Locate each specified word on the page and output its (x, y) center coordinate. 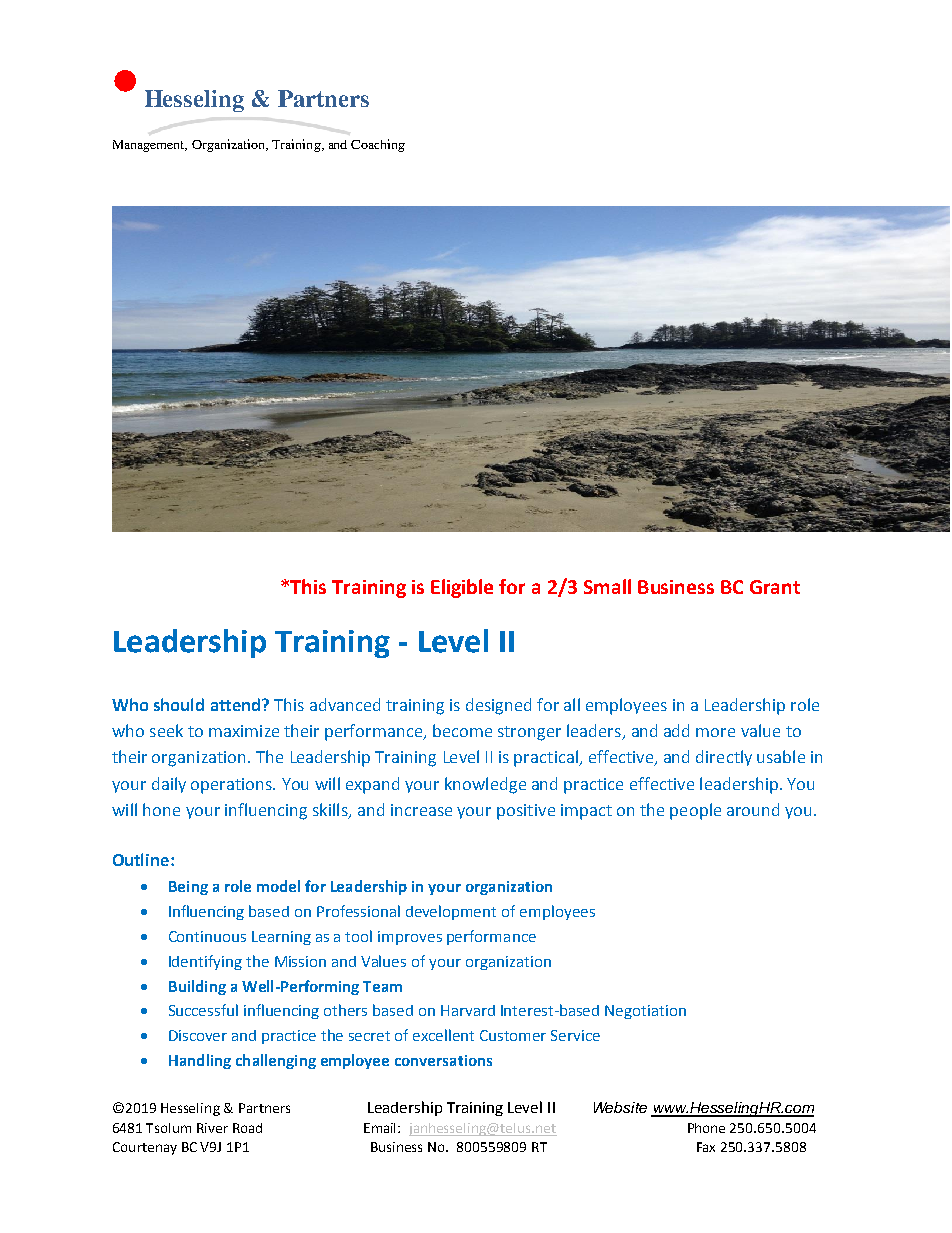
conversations (443, 1060)
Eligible (462, 588)
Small (607, 586)
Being (188, 888)
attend (235, 704)
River (212, 1128)
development (451, 912)
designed (498, 706)
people (695, 811)
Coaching (378, 145)
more (715, 732)
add (676, 730)
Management (150, 146)
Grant (775, 587)
